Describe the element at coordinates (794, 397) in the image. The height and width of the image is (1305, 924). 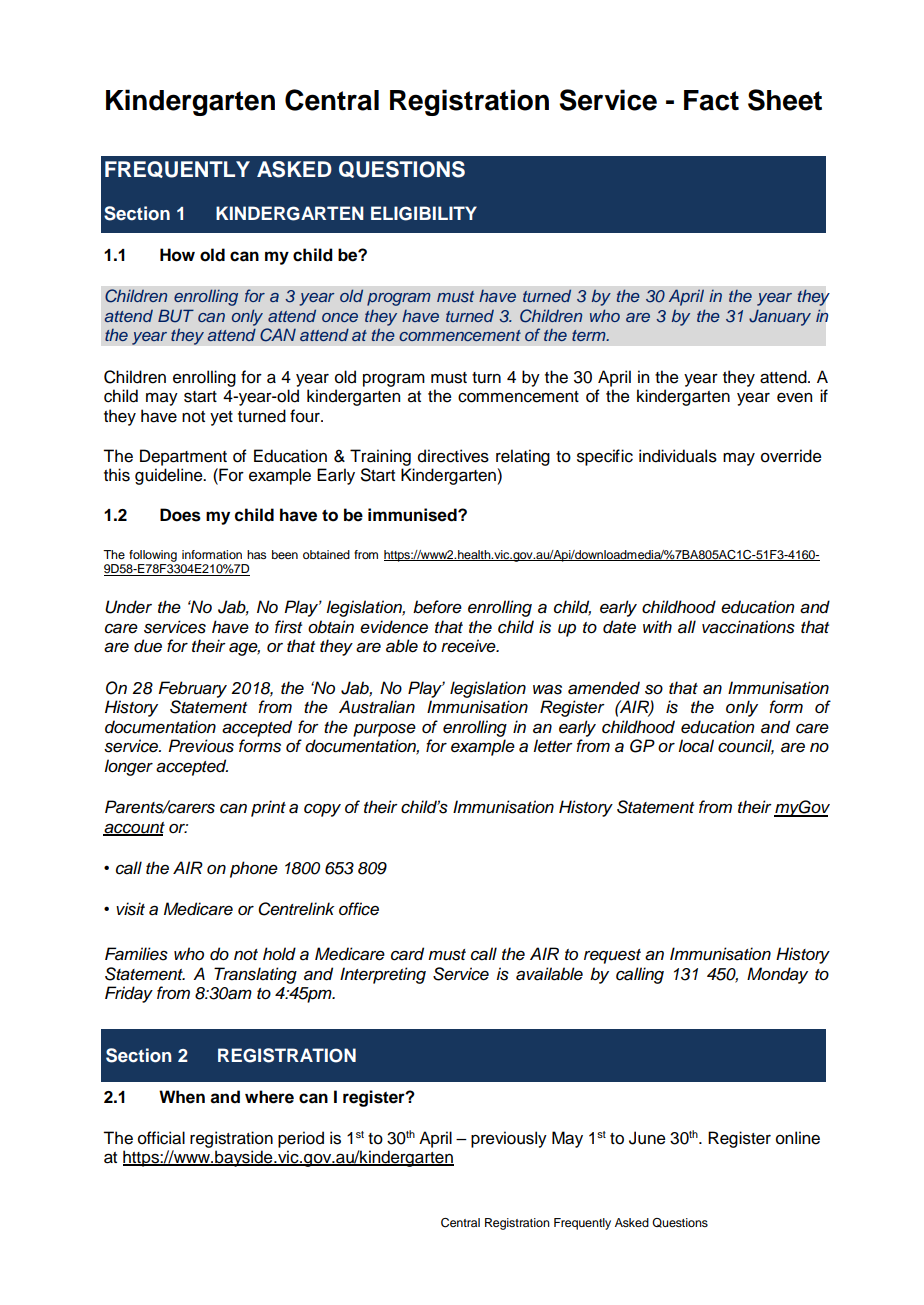
I see `even` at that location.
